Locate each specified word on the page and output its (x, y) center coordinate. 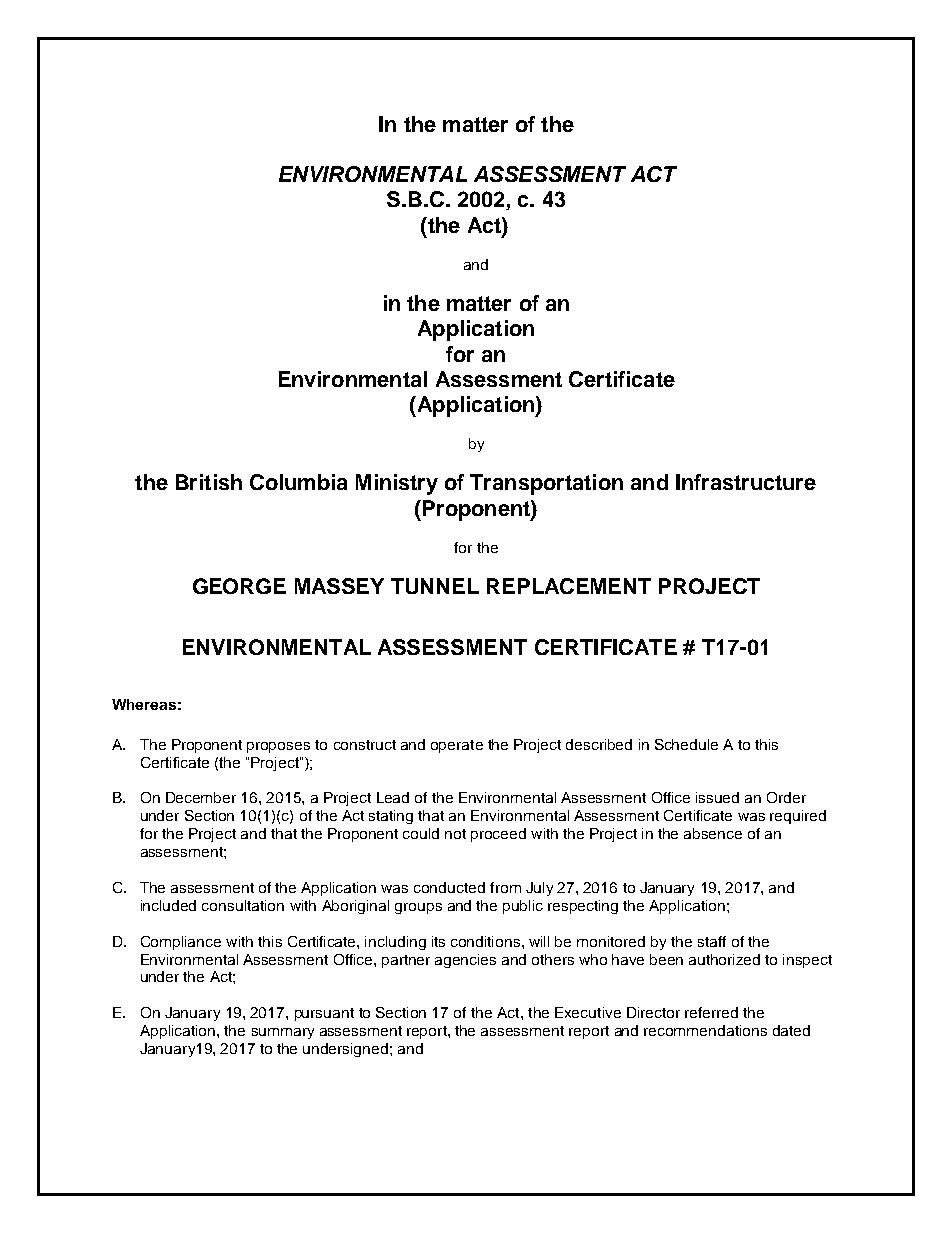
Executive (588, 1012)
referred (711, 1012)
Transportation (546, 484)
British (209, 482)
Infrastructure (746, 482)
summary (283, 1033)
